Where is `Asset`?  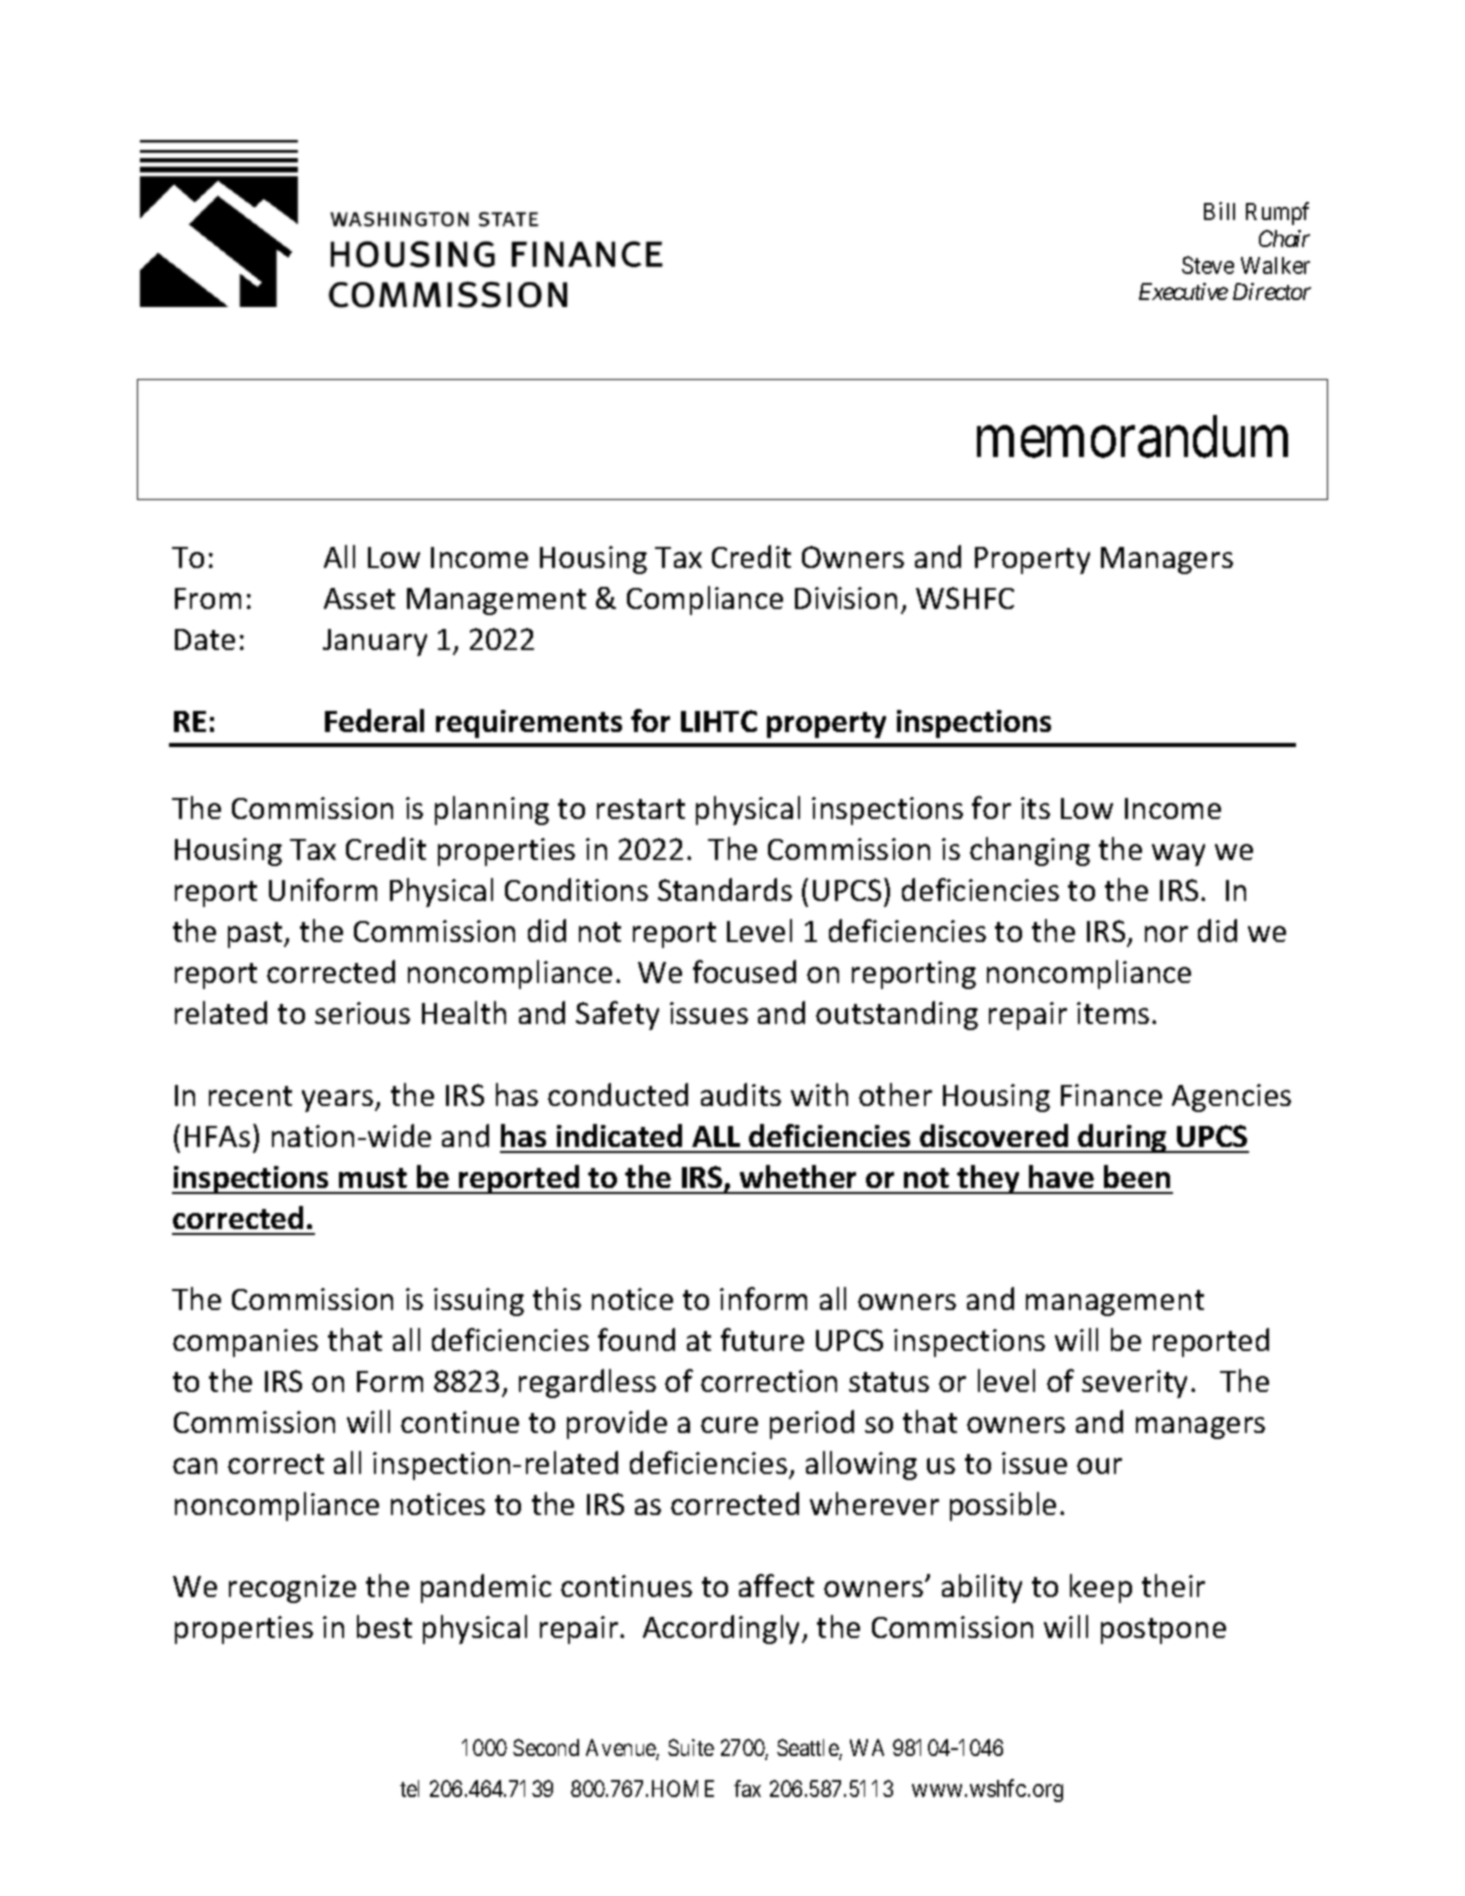 Asset is located at coordinates (359, 598).
